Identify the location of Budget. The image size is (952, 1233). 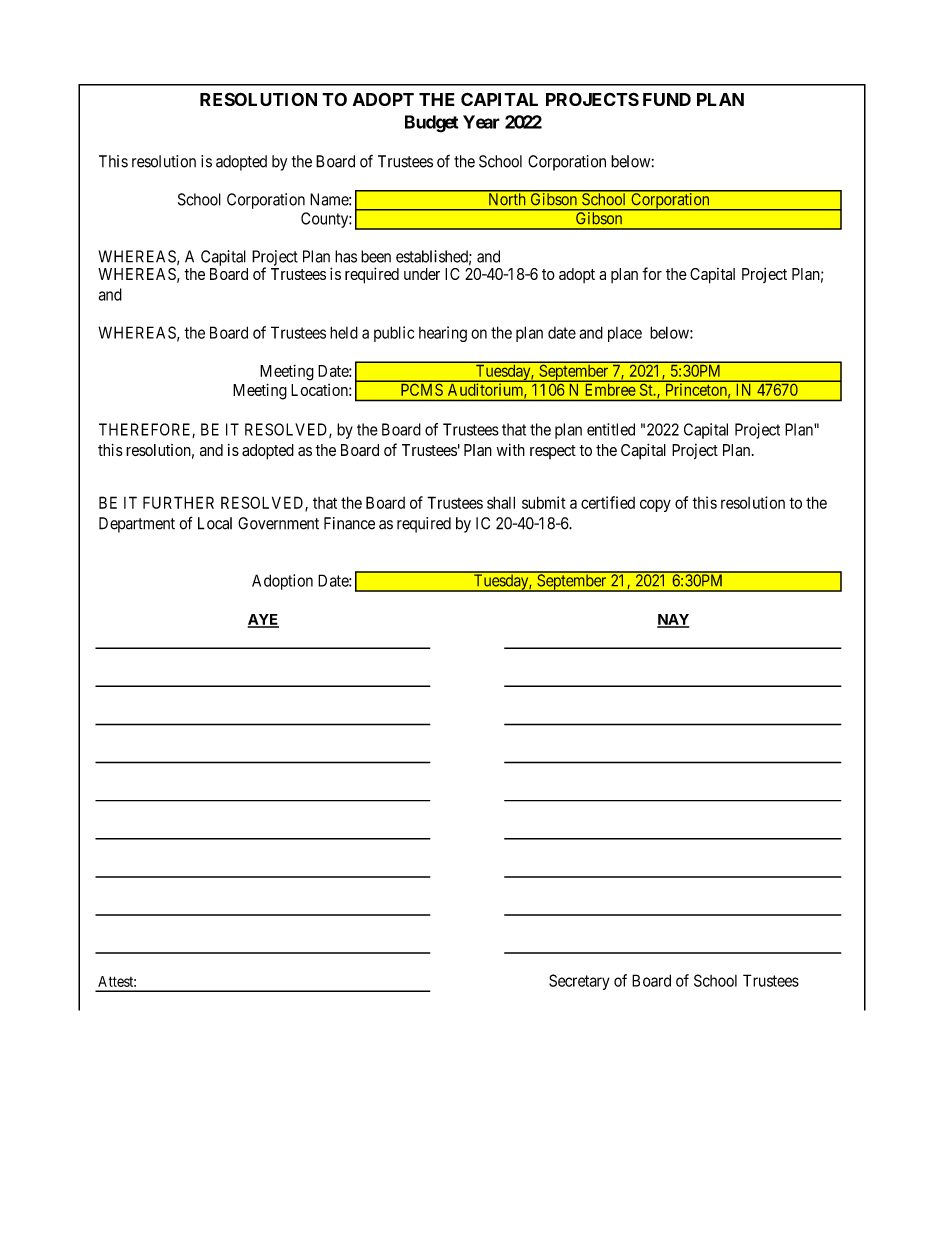
(432, 124).
